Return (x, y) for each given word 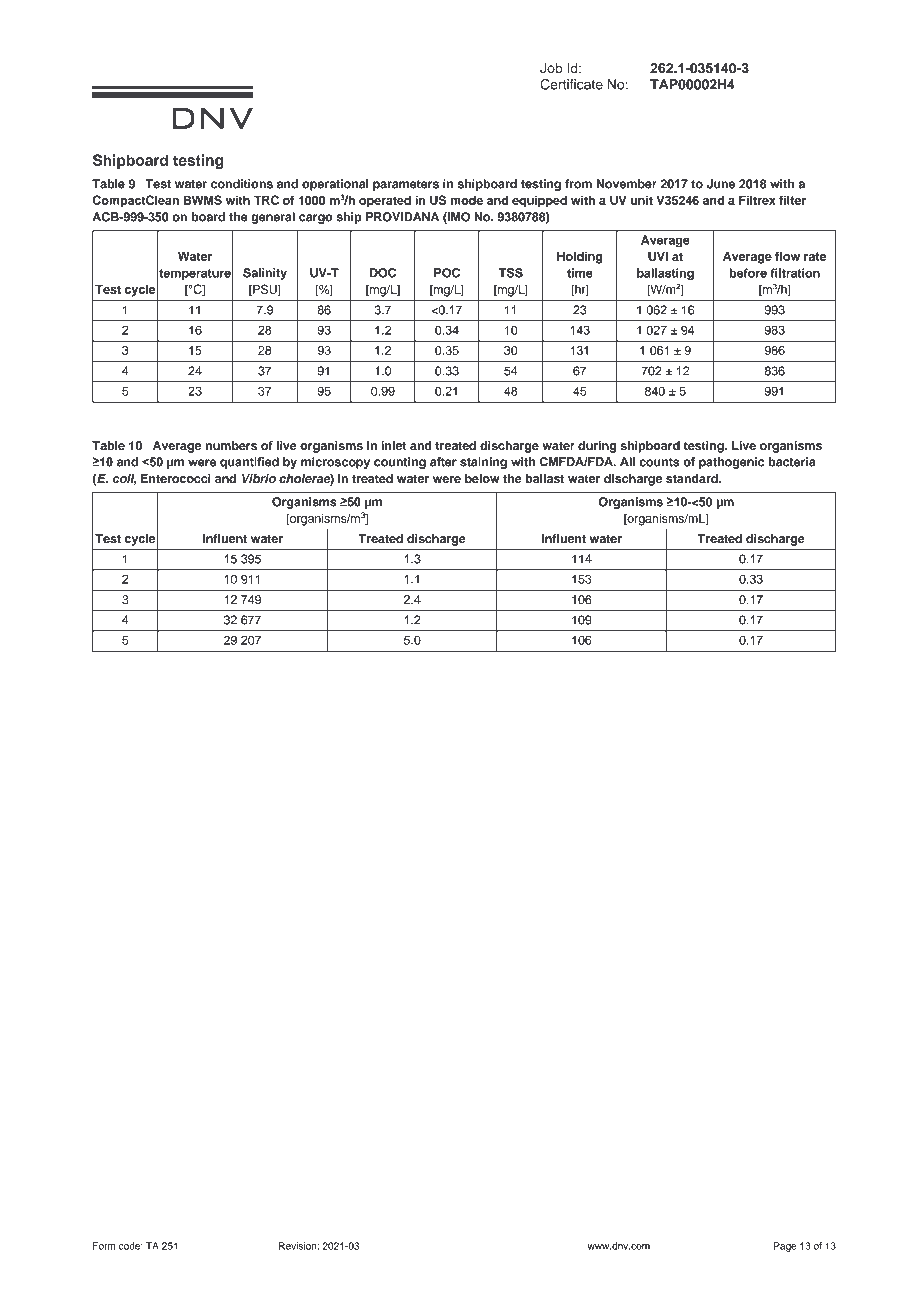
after (443, 462)
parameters (406, 185)
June (721, 184)
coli (124, 479)
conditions (242, 184)
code (131, 1246)
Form (104, 1246)
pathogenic (731, 463)
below (482, 478)
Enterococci (176, 478)
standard (693, 478)
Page (785, 1247)
